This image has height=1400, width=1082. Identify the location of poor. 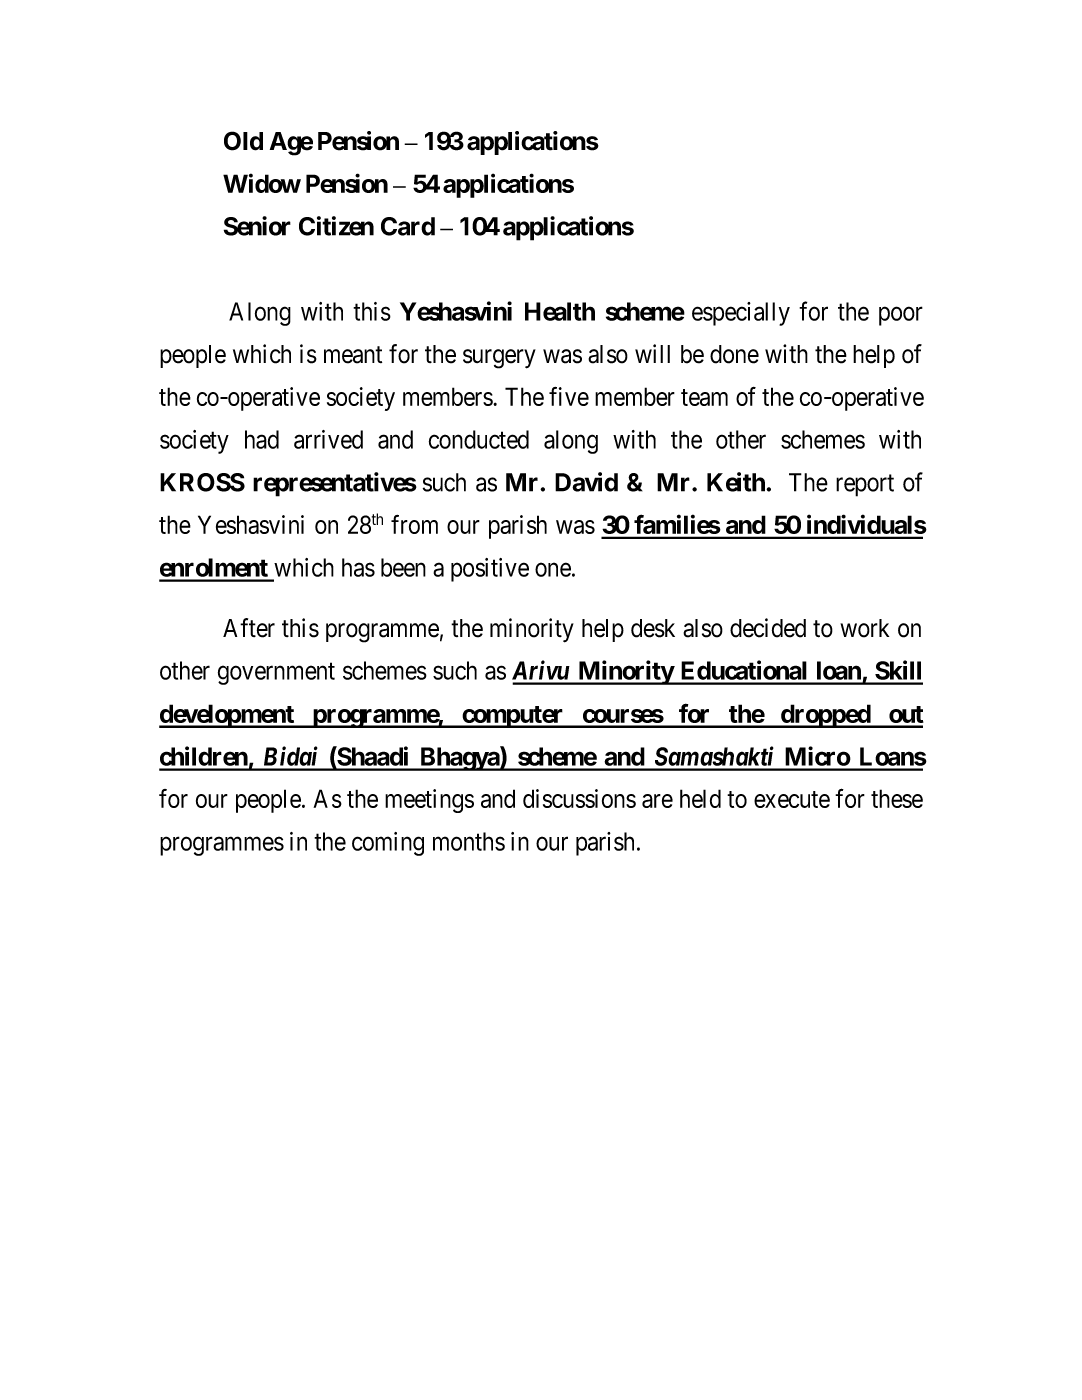
(901, 316).
